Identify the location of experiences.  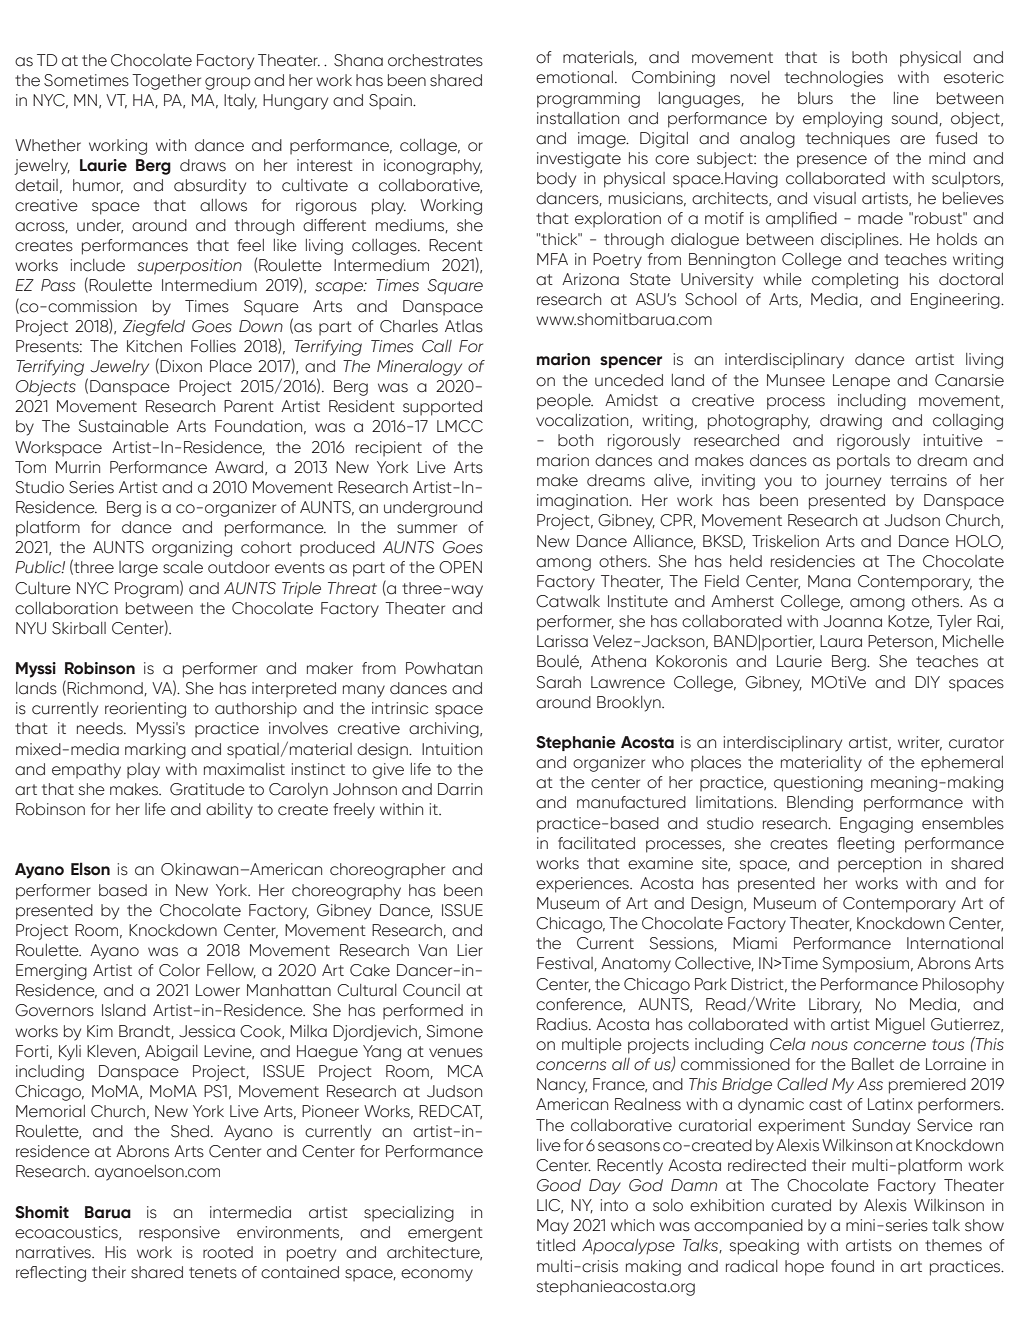
(583, 885).
